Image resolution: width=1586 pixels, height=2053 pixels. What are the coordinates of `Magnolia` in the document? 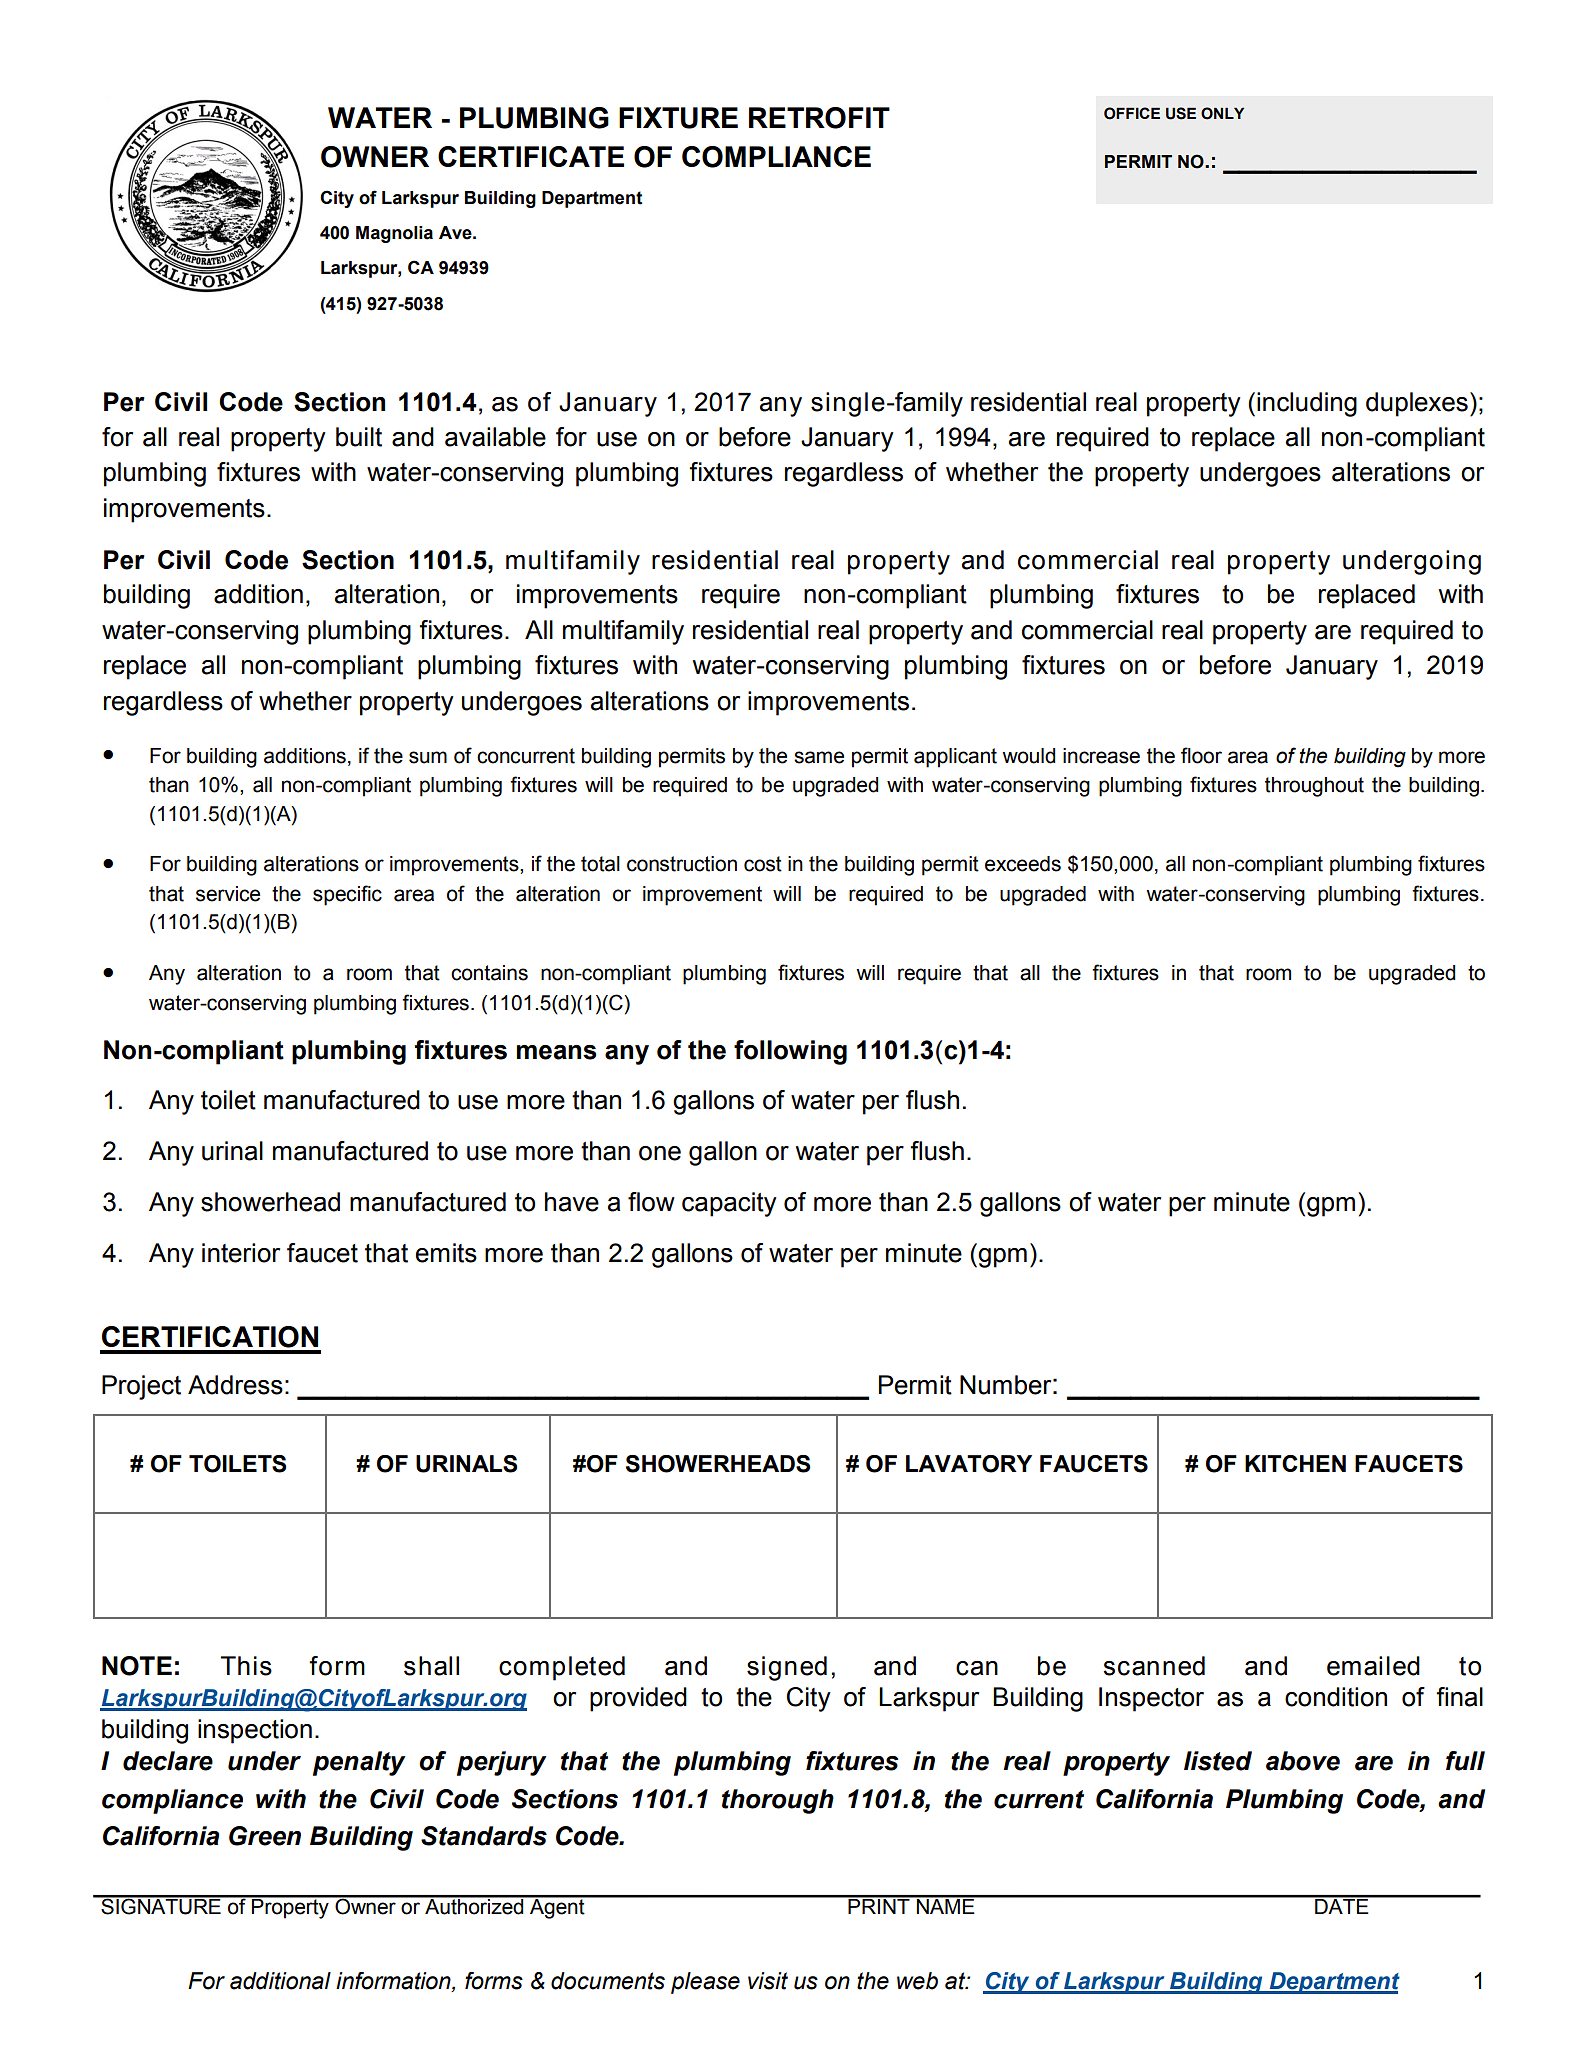 It's located at (394, 234).
